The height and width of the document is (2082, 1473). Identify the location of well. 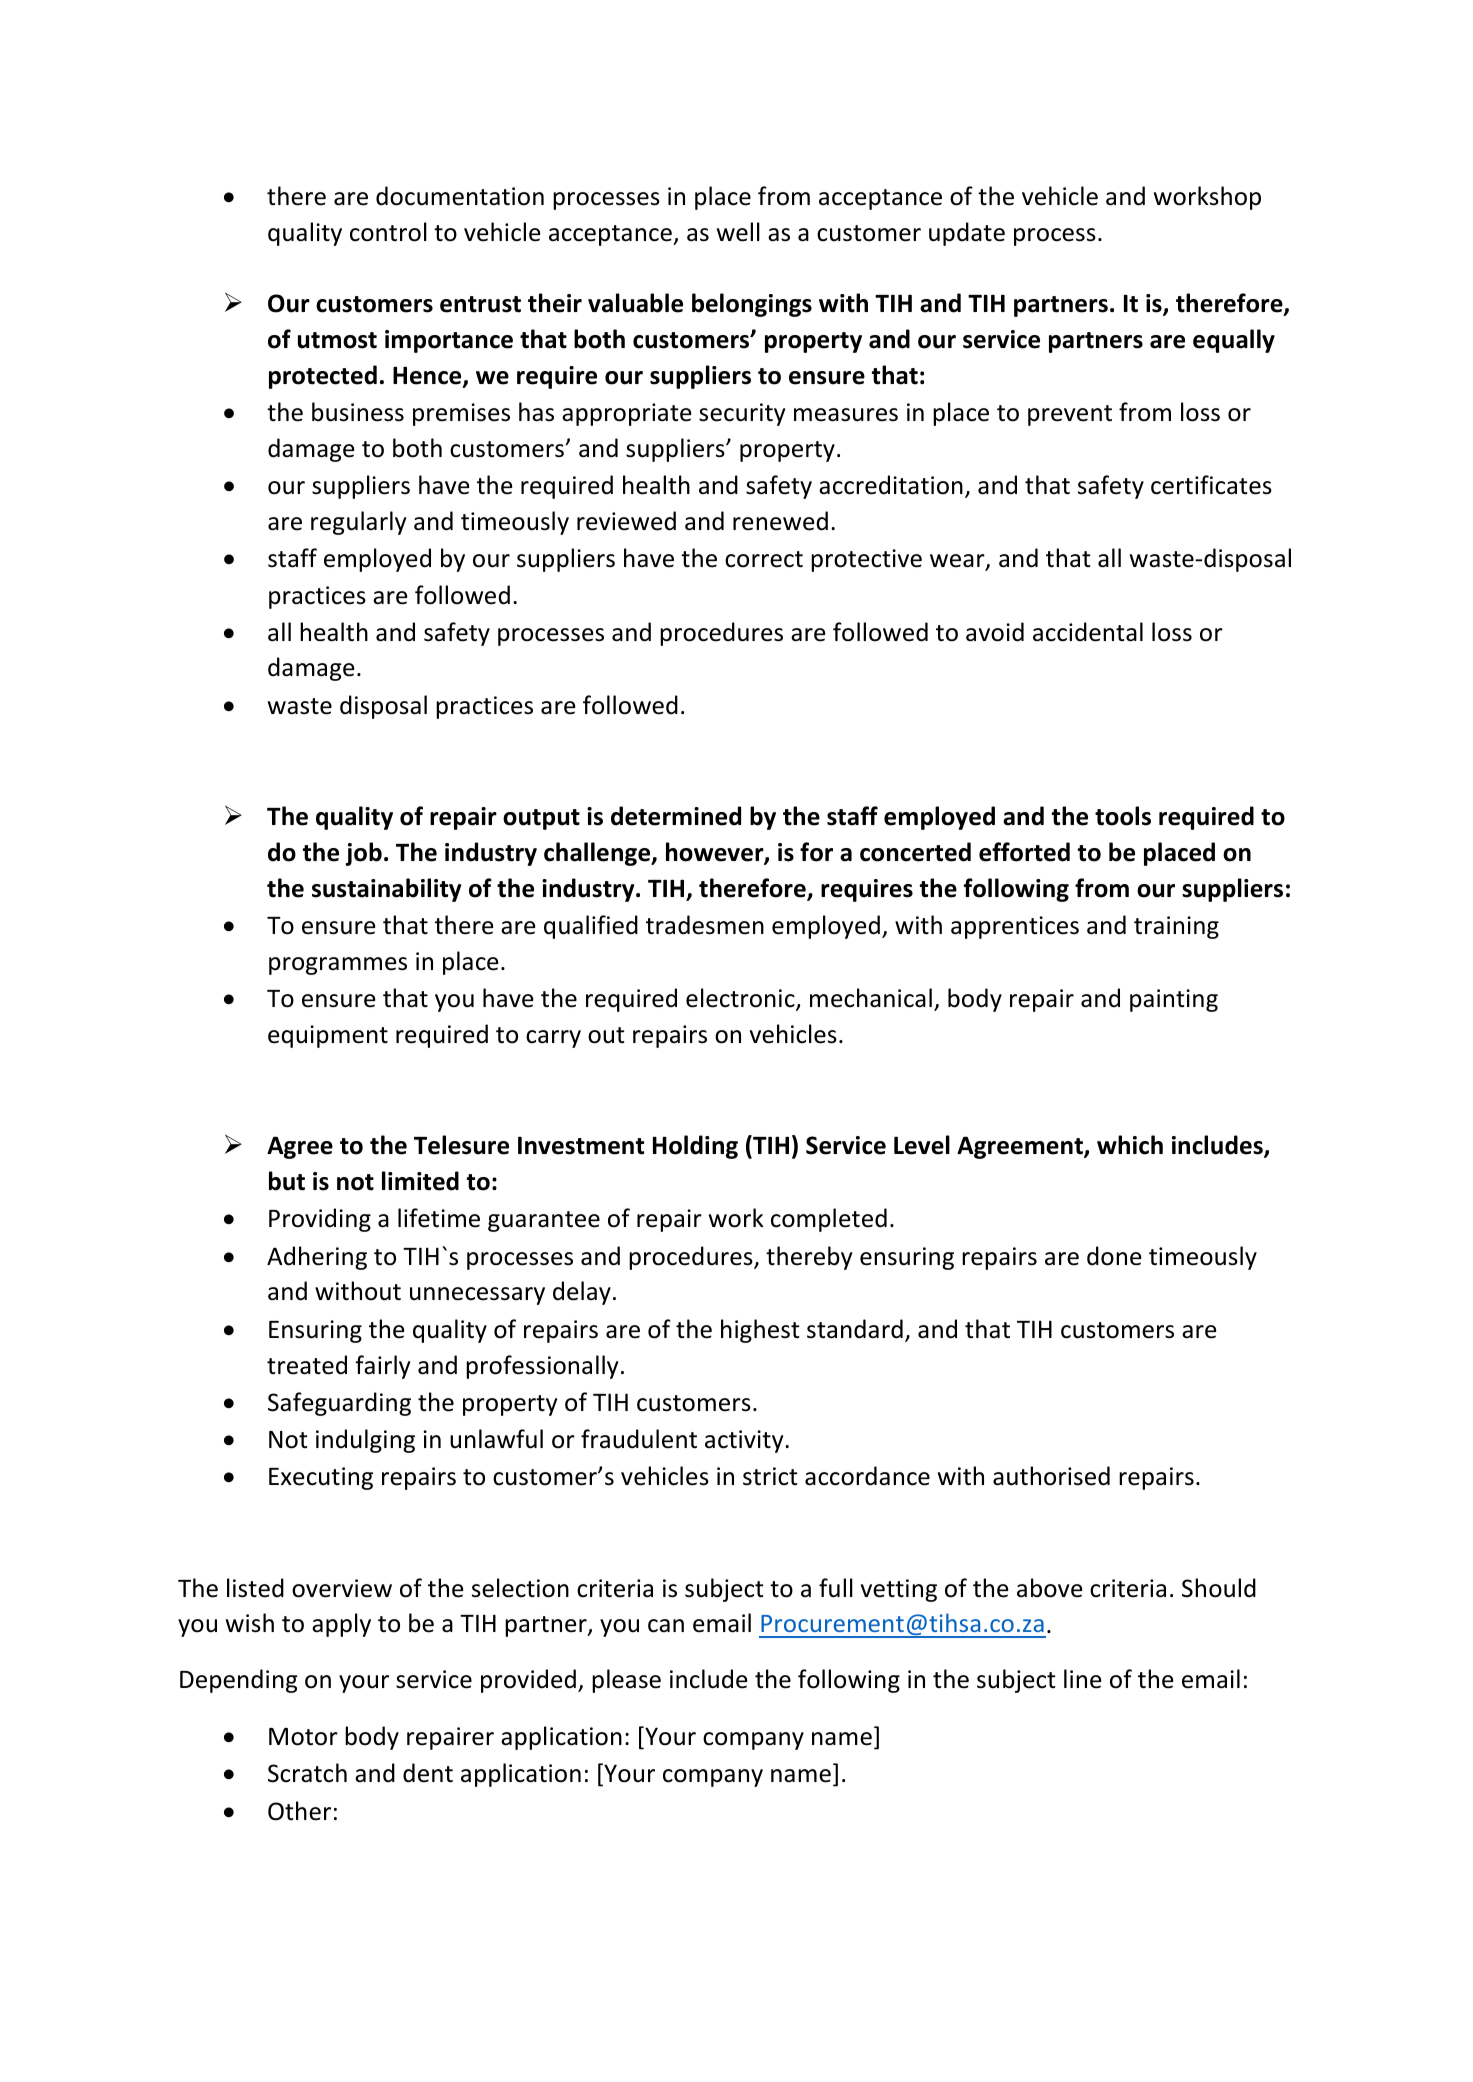
(738, 232).
